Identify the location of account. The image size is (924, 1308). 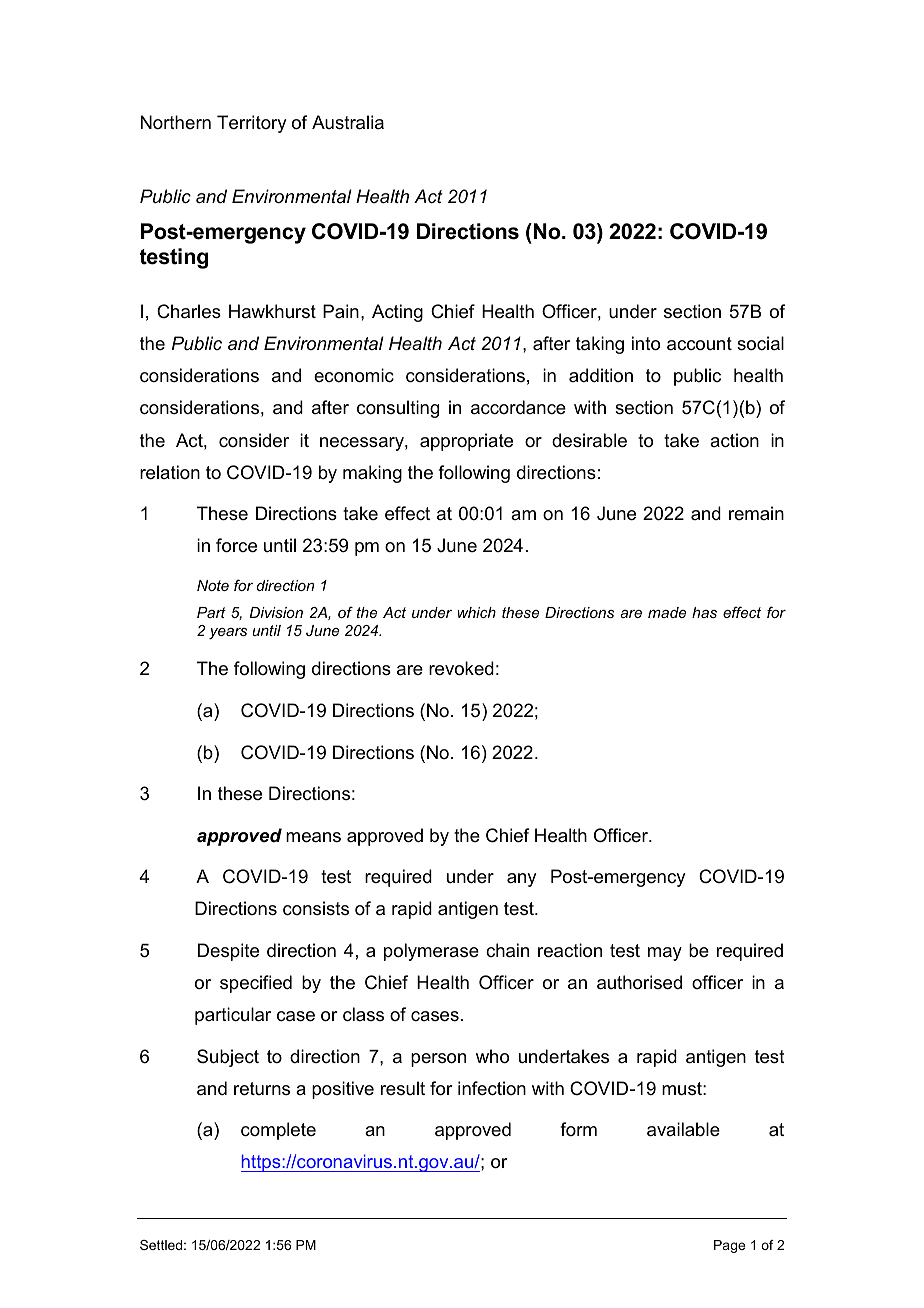
(699, 344).
